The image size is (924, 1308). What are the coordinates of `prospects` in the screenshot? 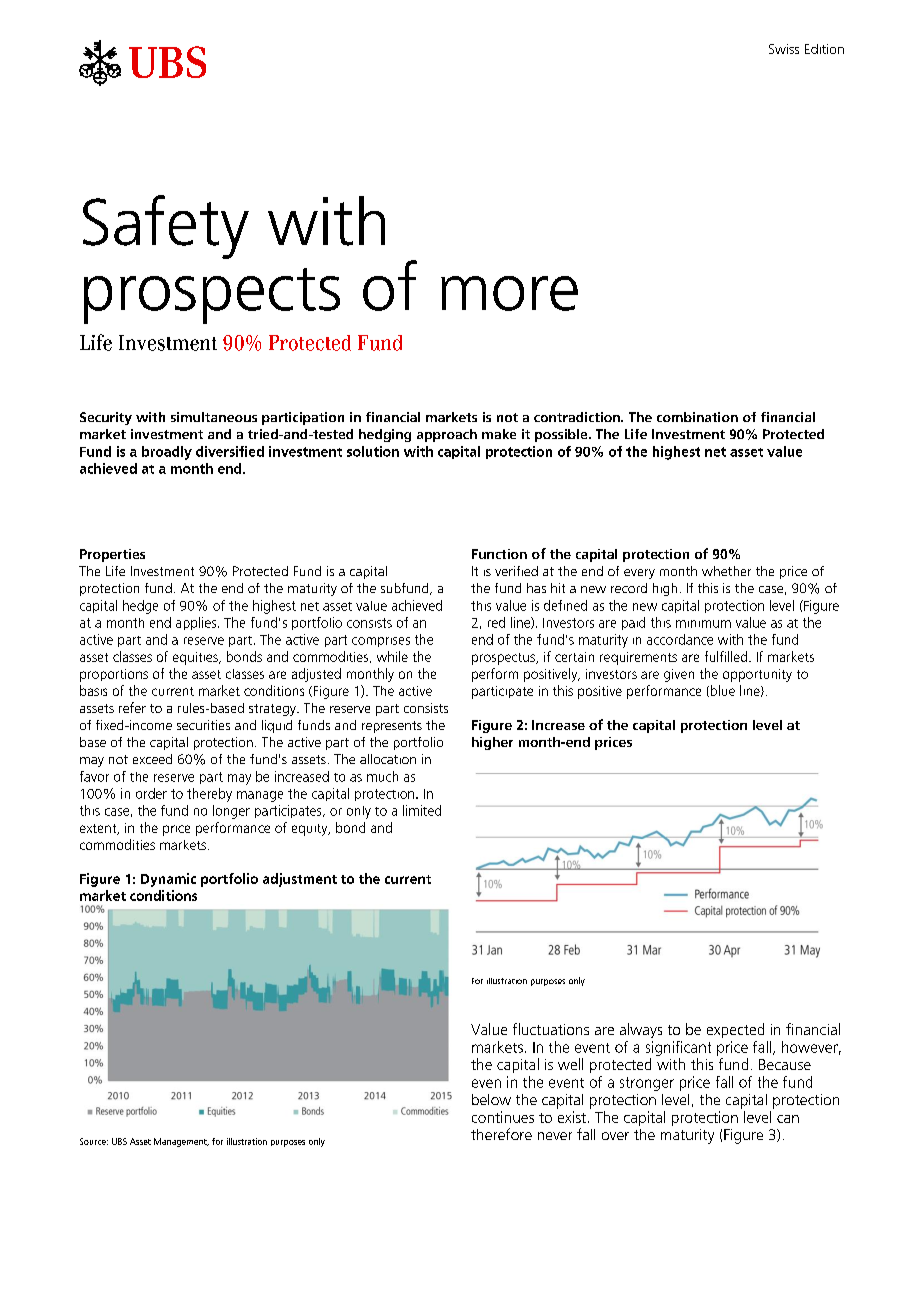 It's located at (212, 296).
